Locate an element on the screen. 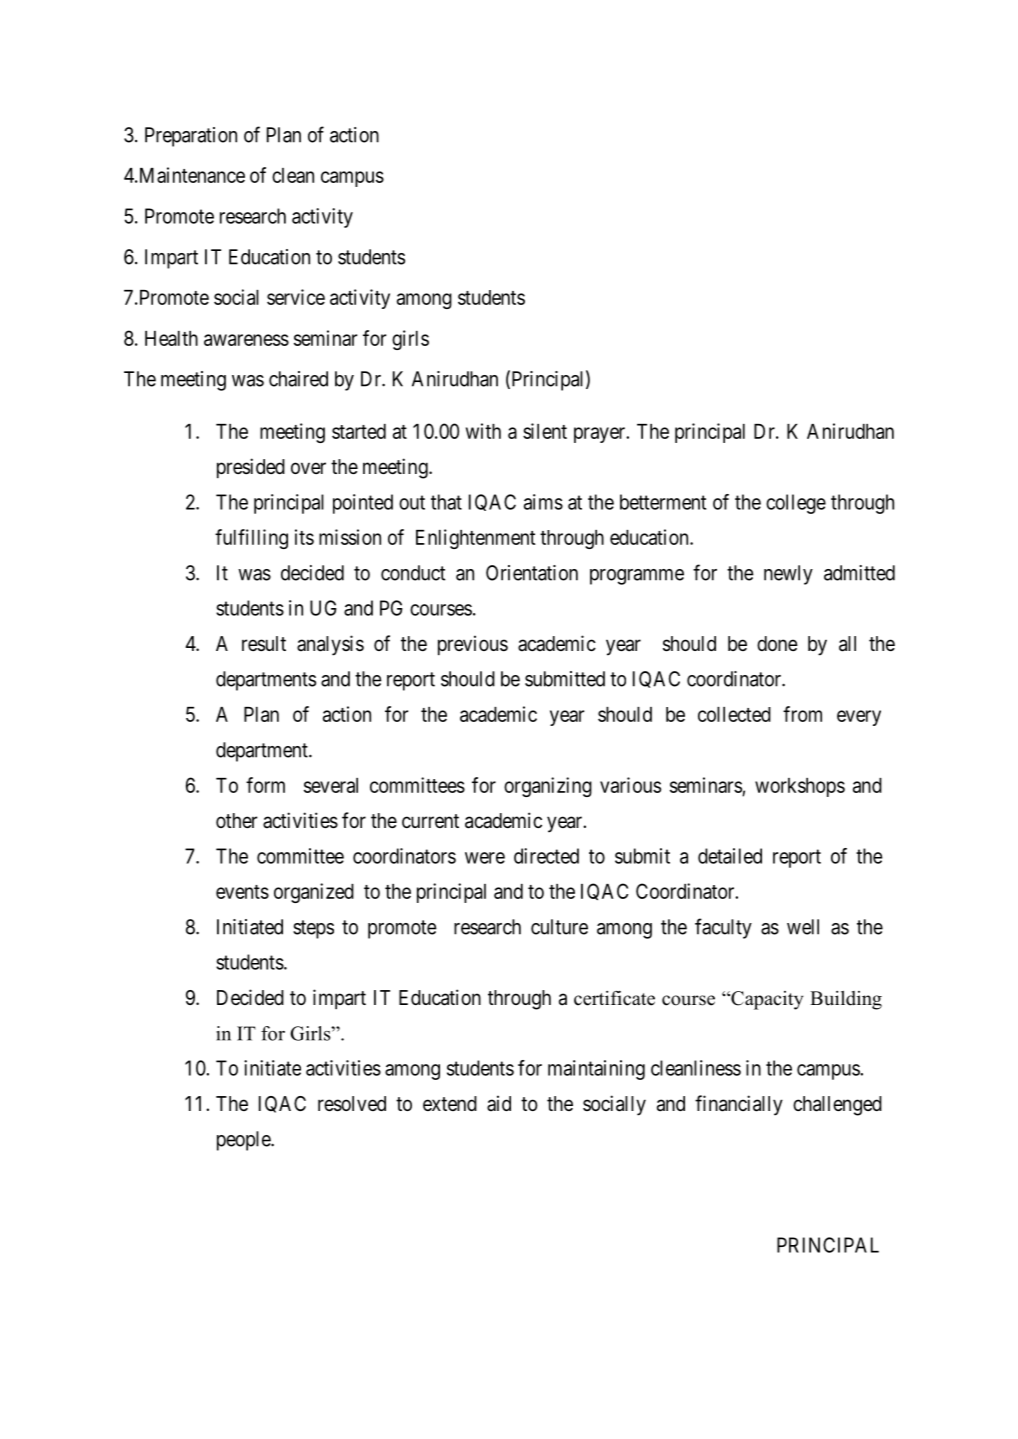 The height and width of the screenshot is (1439, 1018). aid is located at coordinates (499, 1103).
